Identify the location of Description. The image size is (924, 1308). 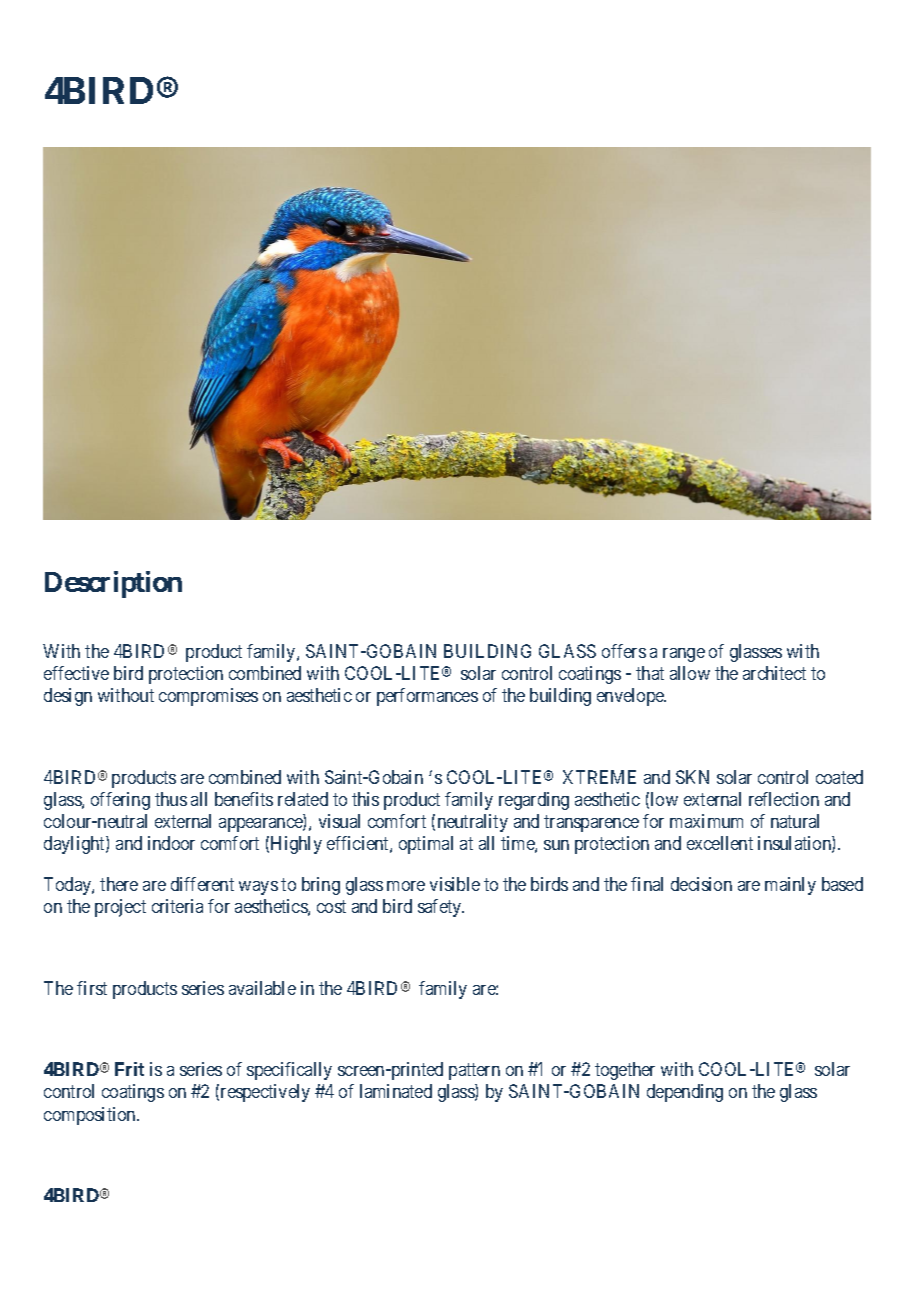
(113, 584).
